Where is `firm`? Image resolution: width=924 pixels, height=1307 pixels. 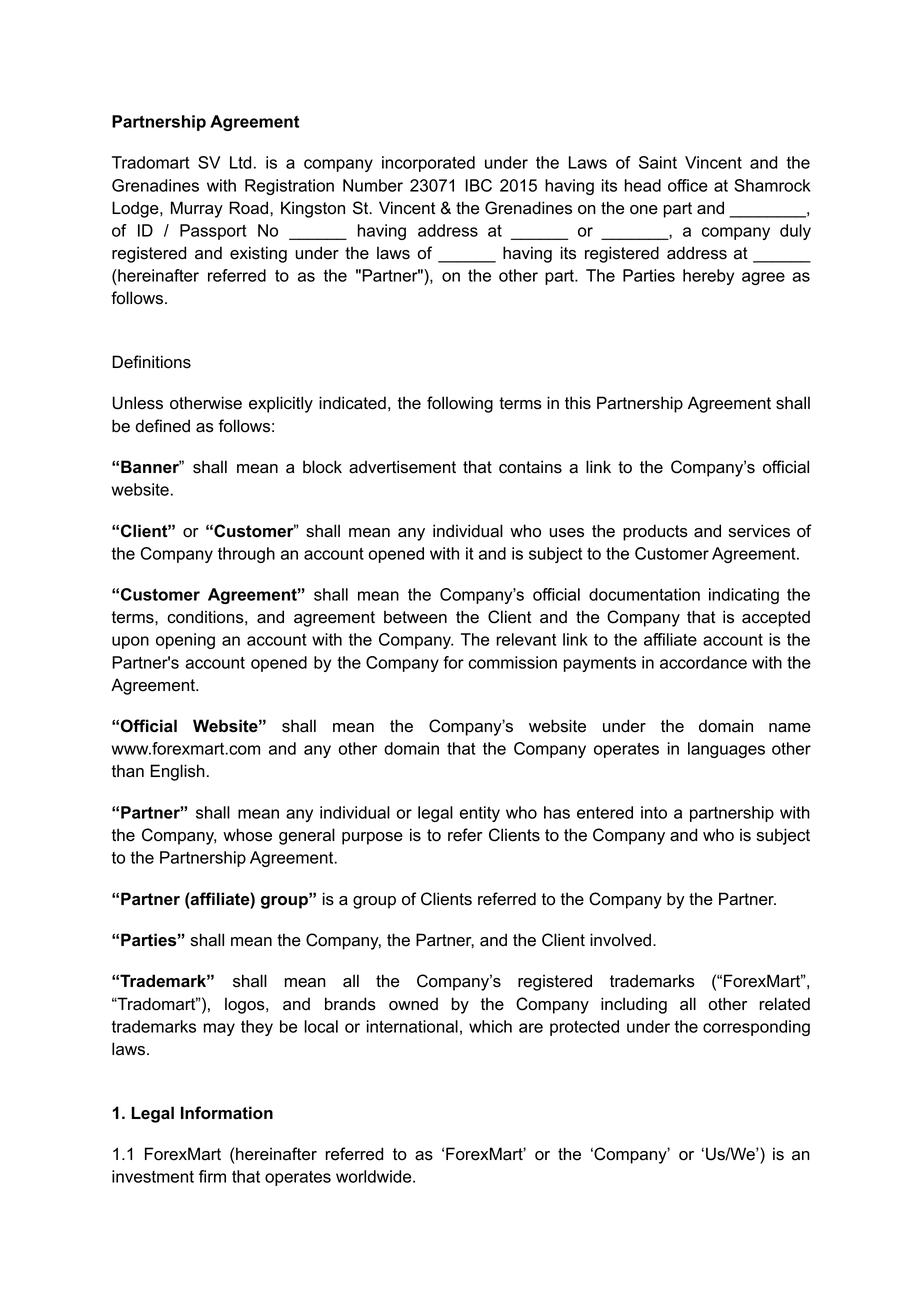 firm is located at coordinates (212, 1176).
